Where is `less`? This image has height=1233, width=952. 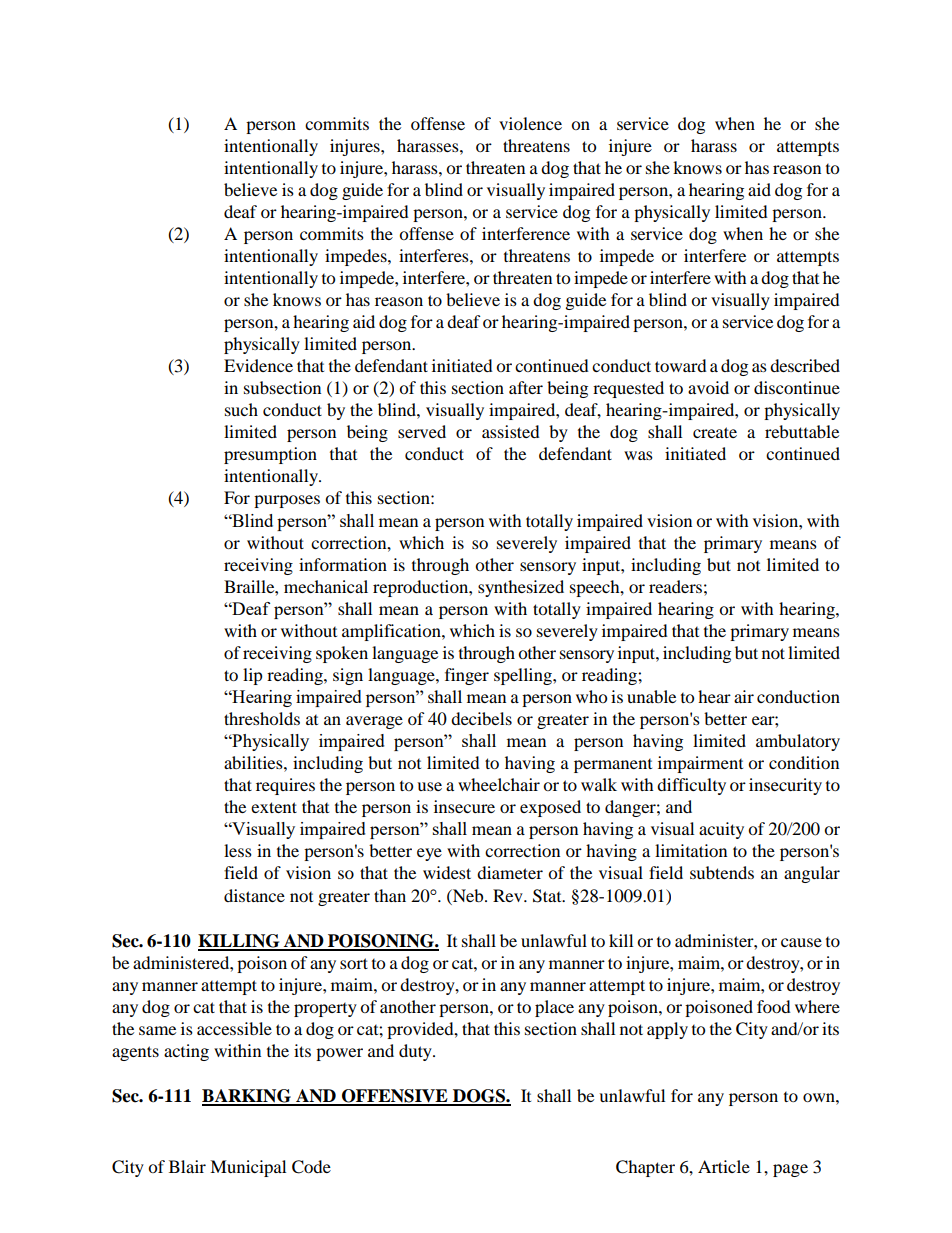
less is located at coordinates (238, 850).
